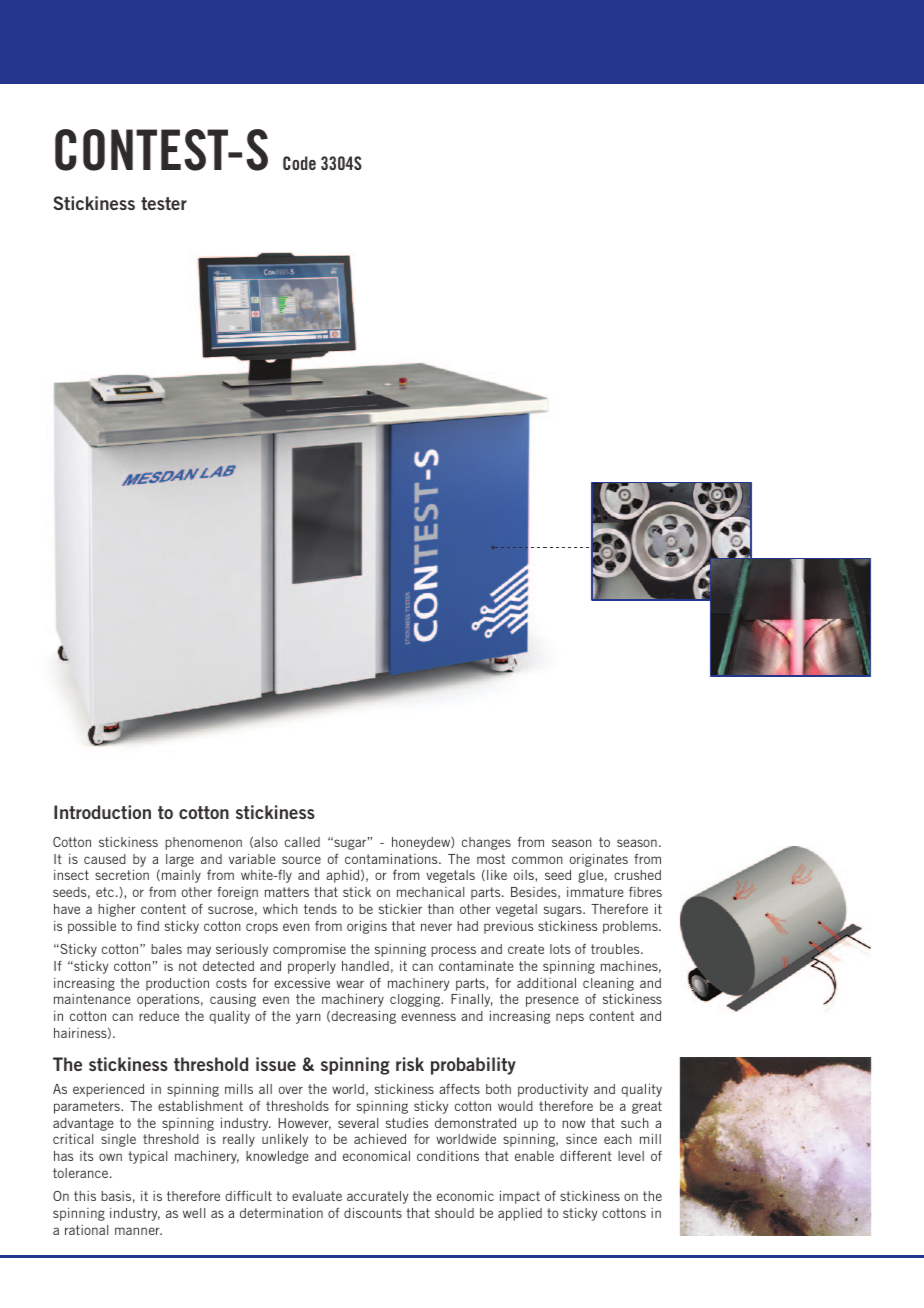 This document has height=1308, width=924. I want to click on typical, so click(147, 1157).
